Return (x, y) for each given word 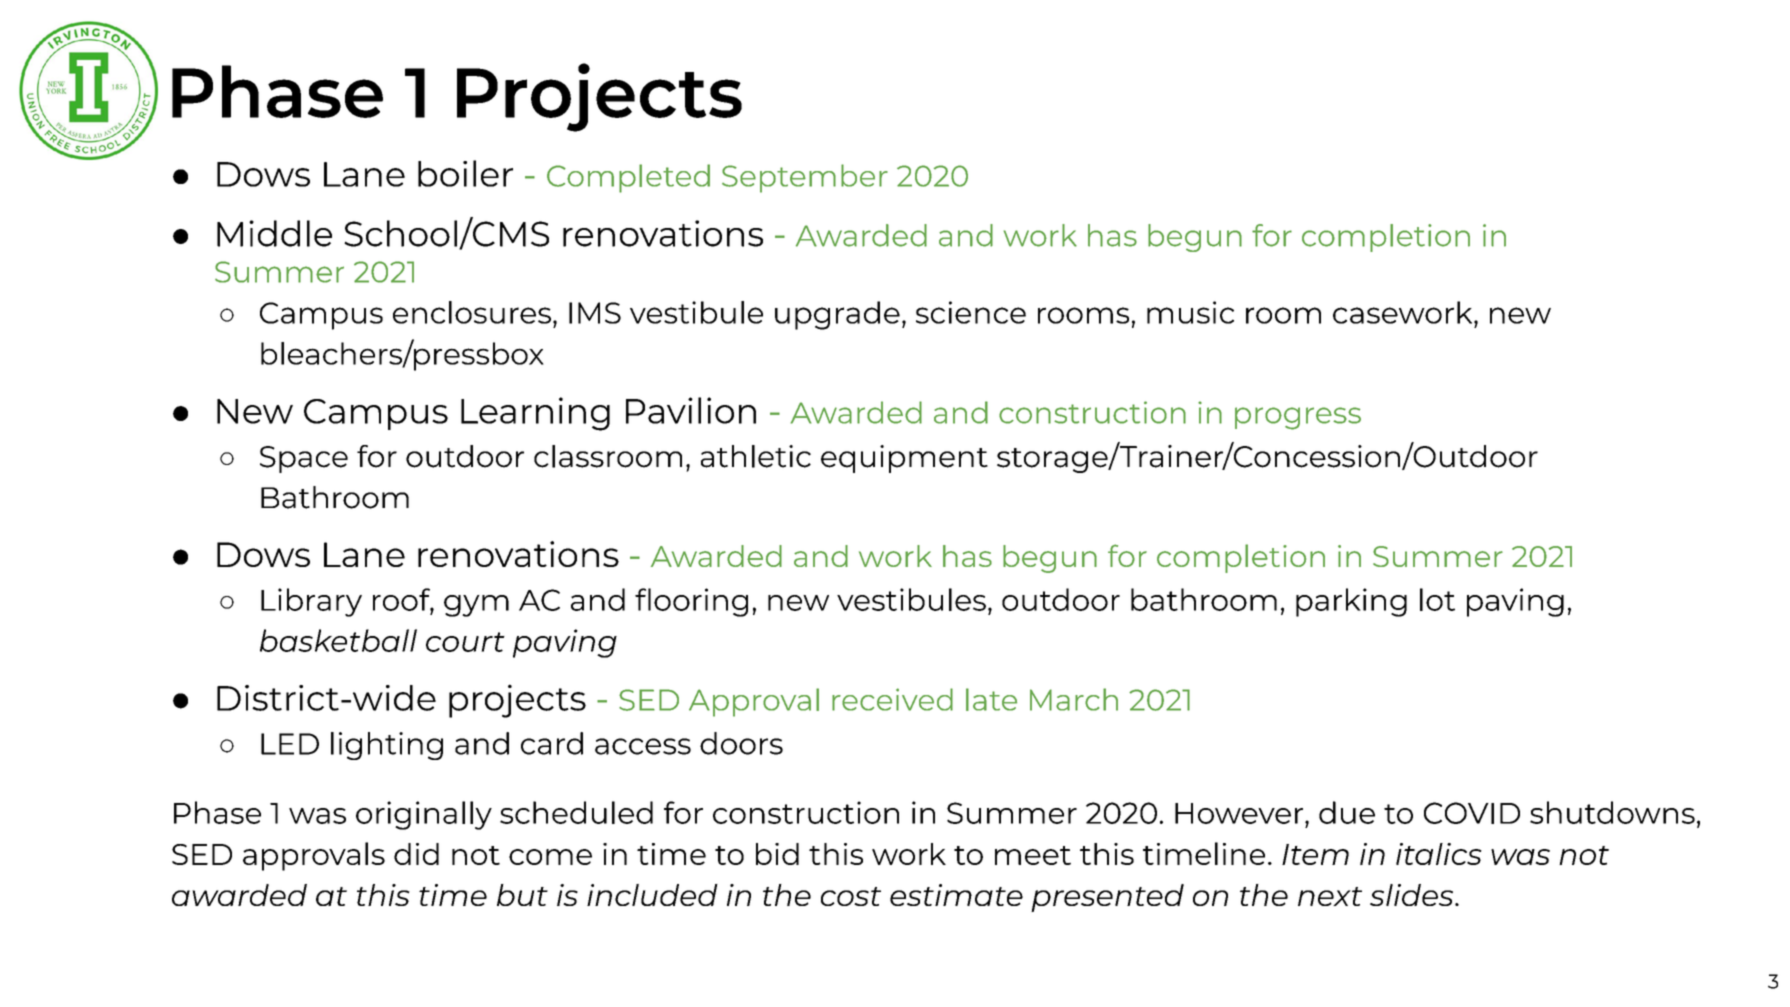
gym (476, 606)
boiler (465, 173)
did (416, 854)
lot (1437, 599)
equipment (904, 459)
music (1190, 312)
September (805, 178)
